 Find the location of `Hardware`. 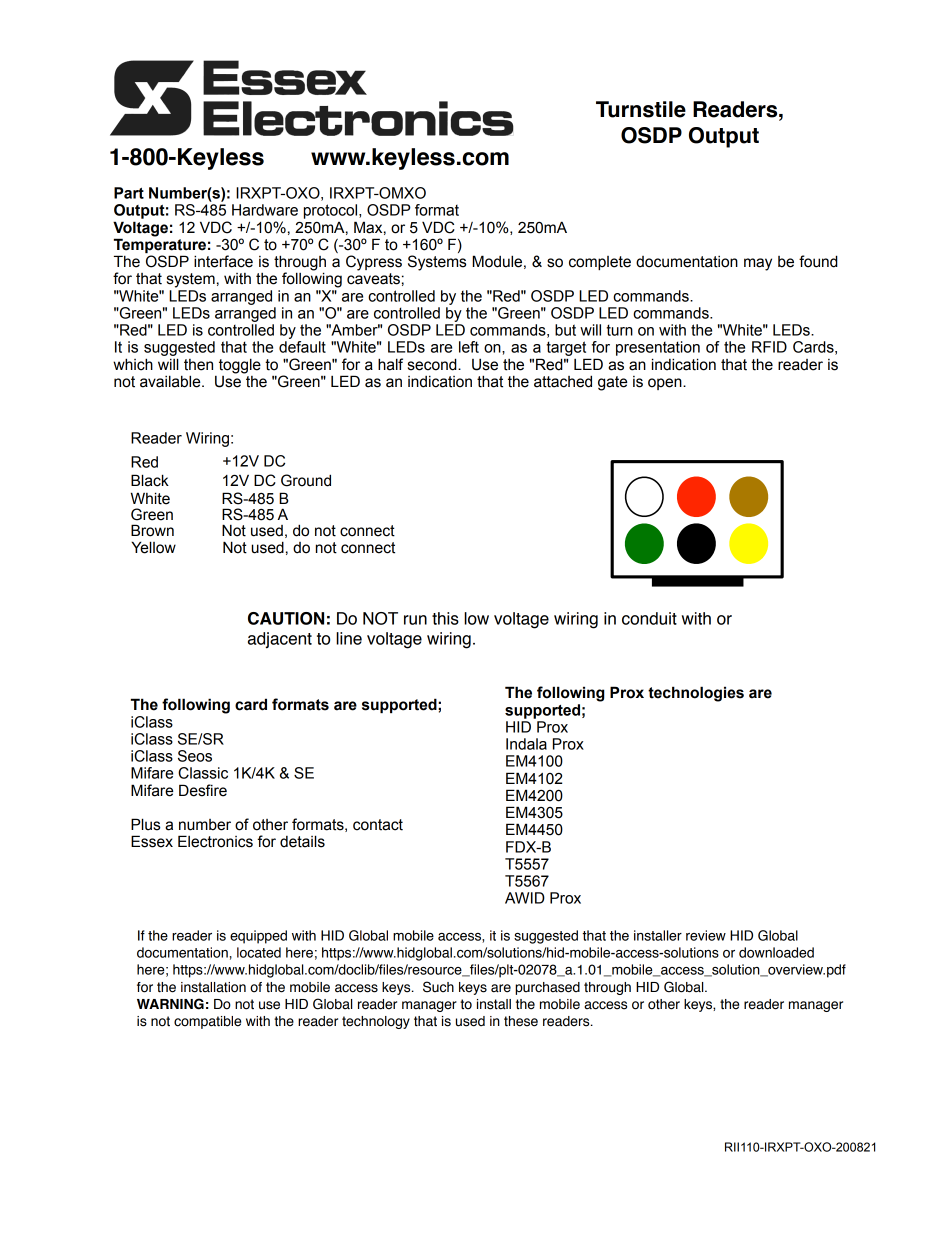

Hardware is located at coordinates (265, 210).
